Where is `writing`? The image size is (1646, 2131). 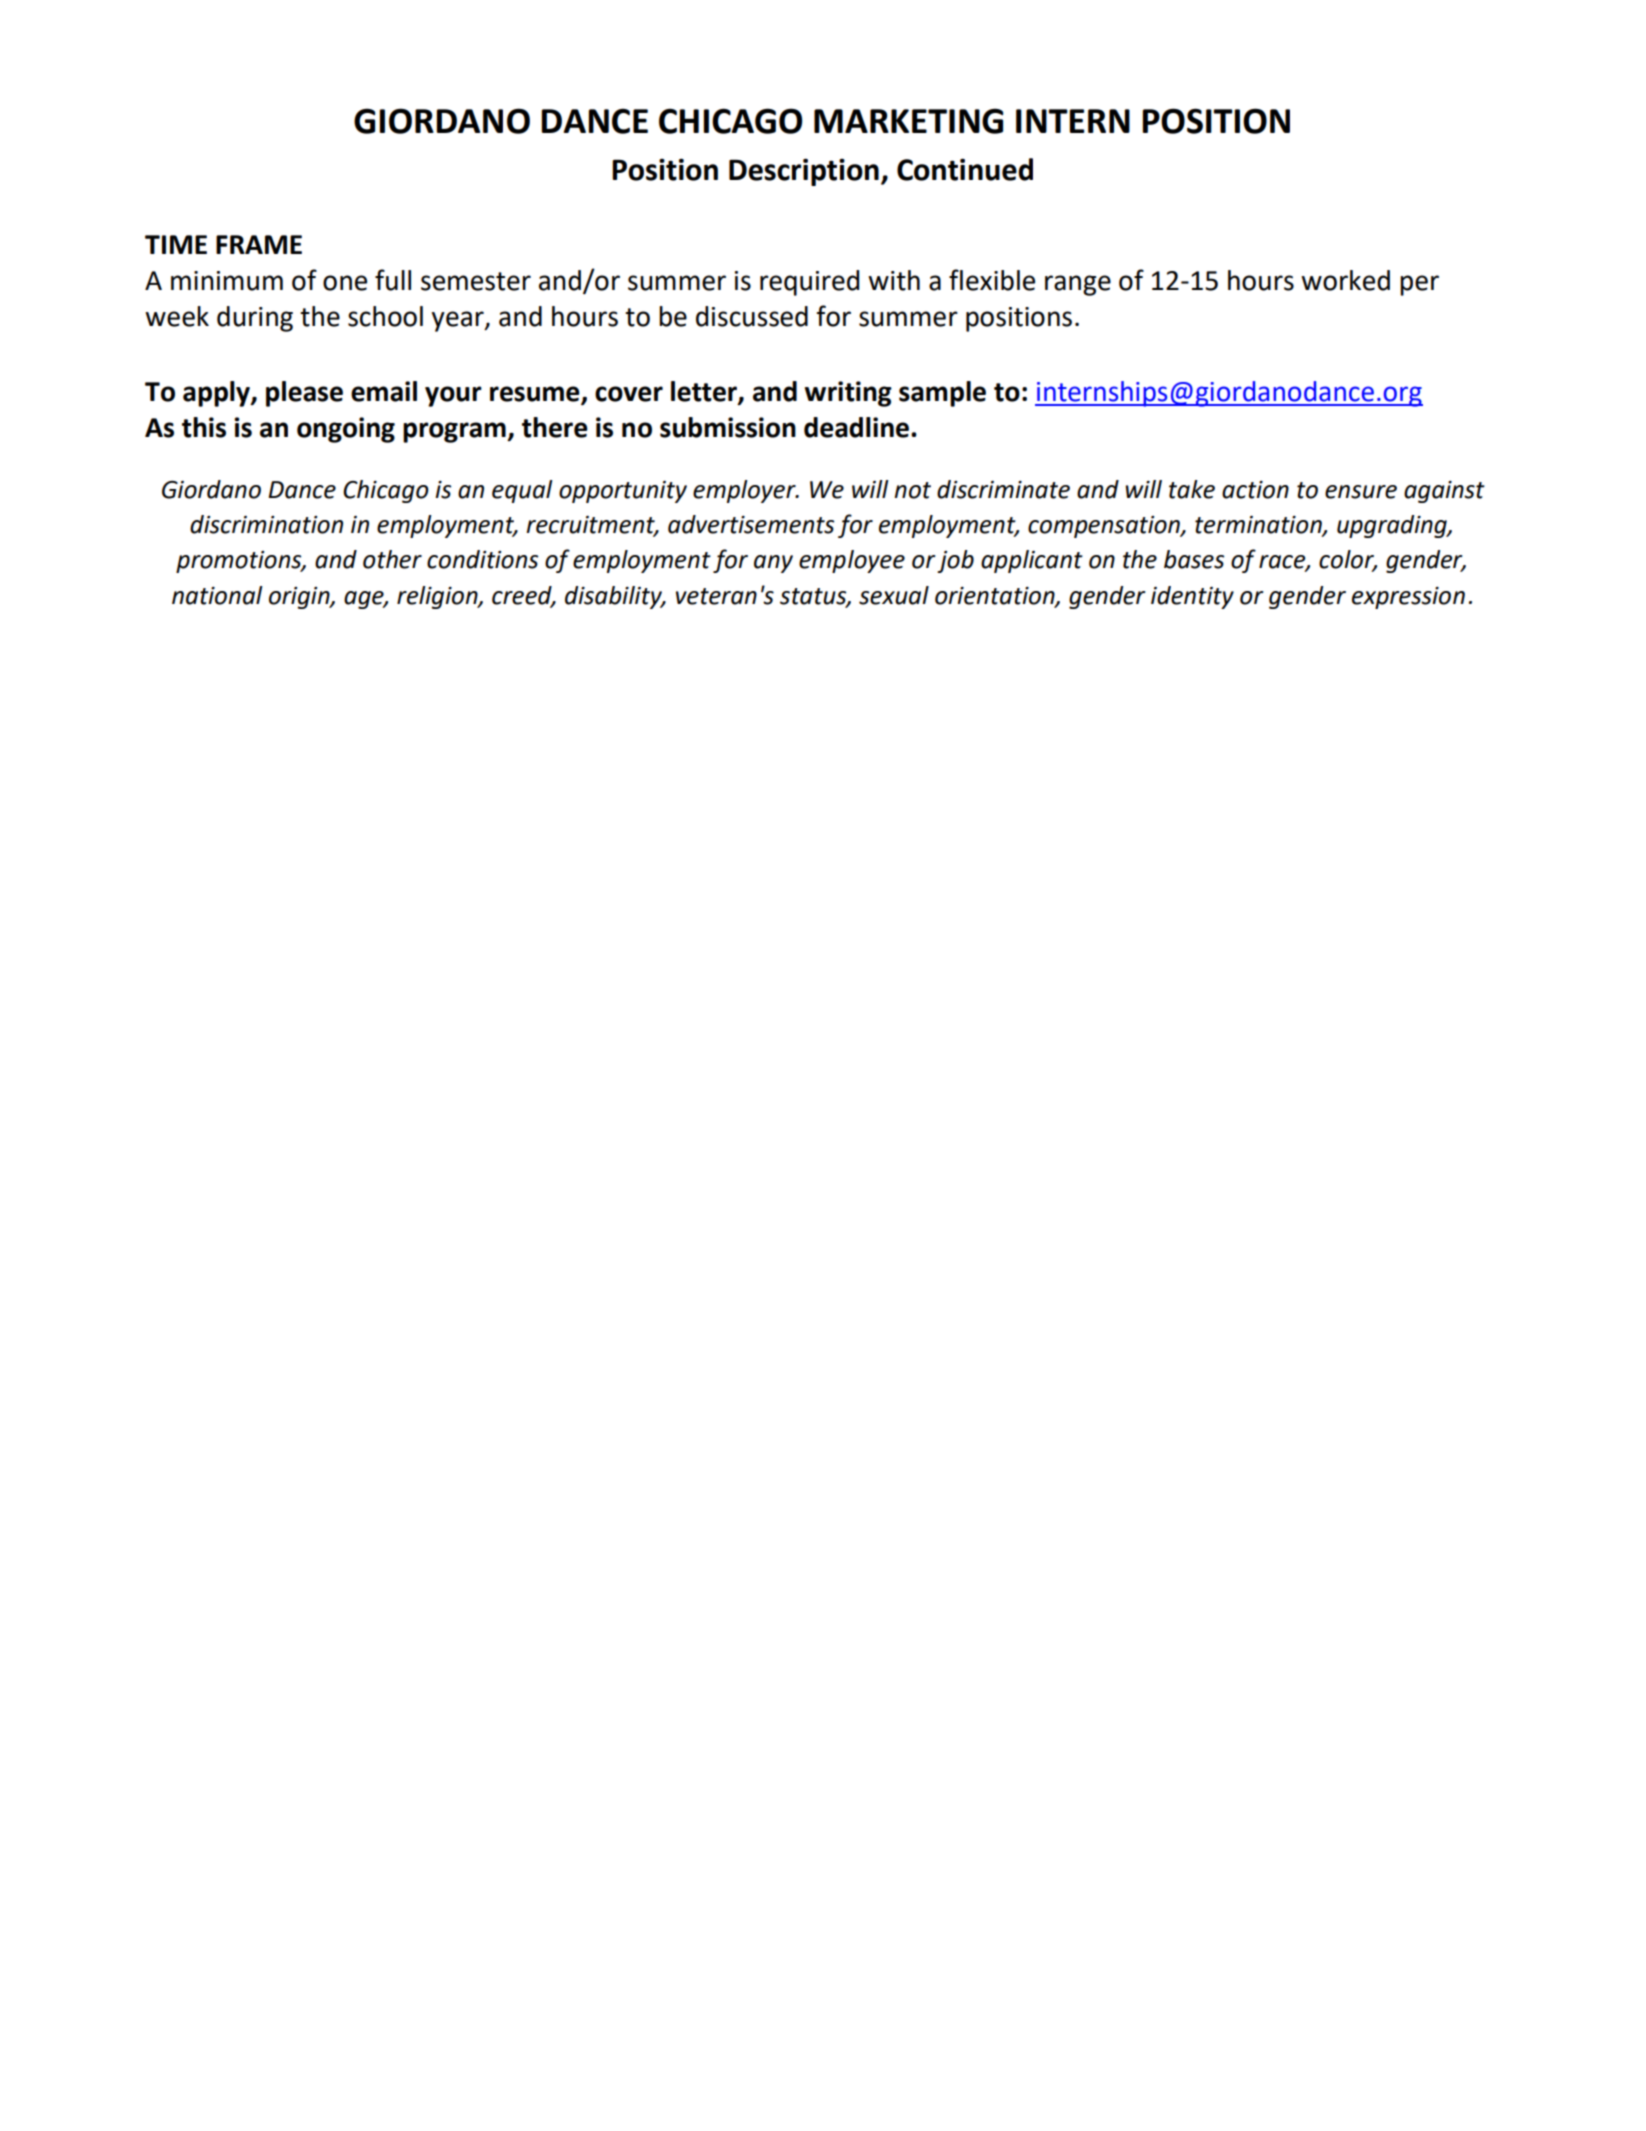 writing is located at coordinates (848, 394).
